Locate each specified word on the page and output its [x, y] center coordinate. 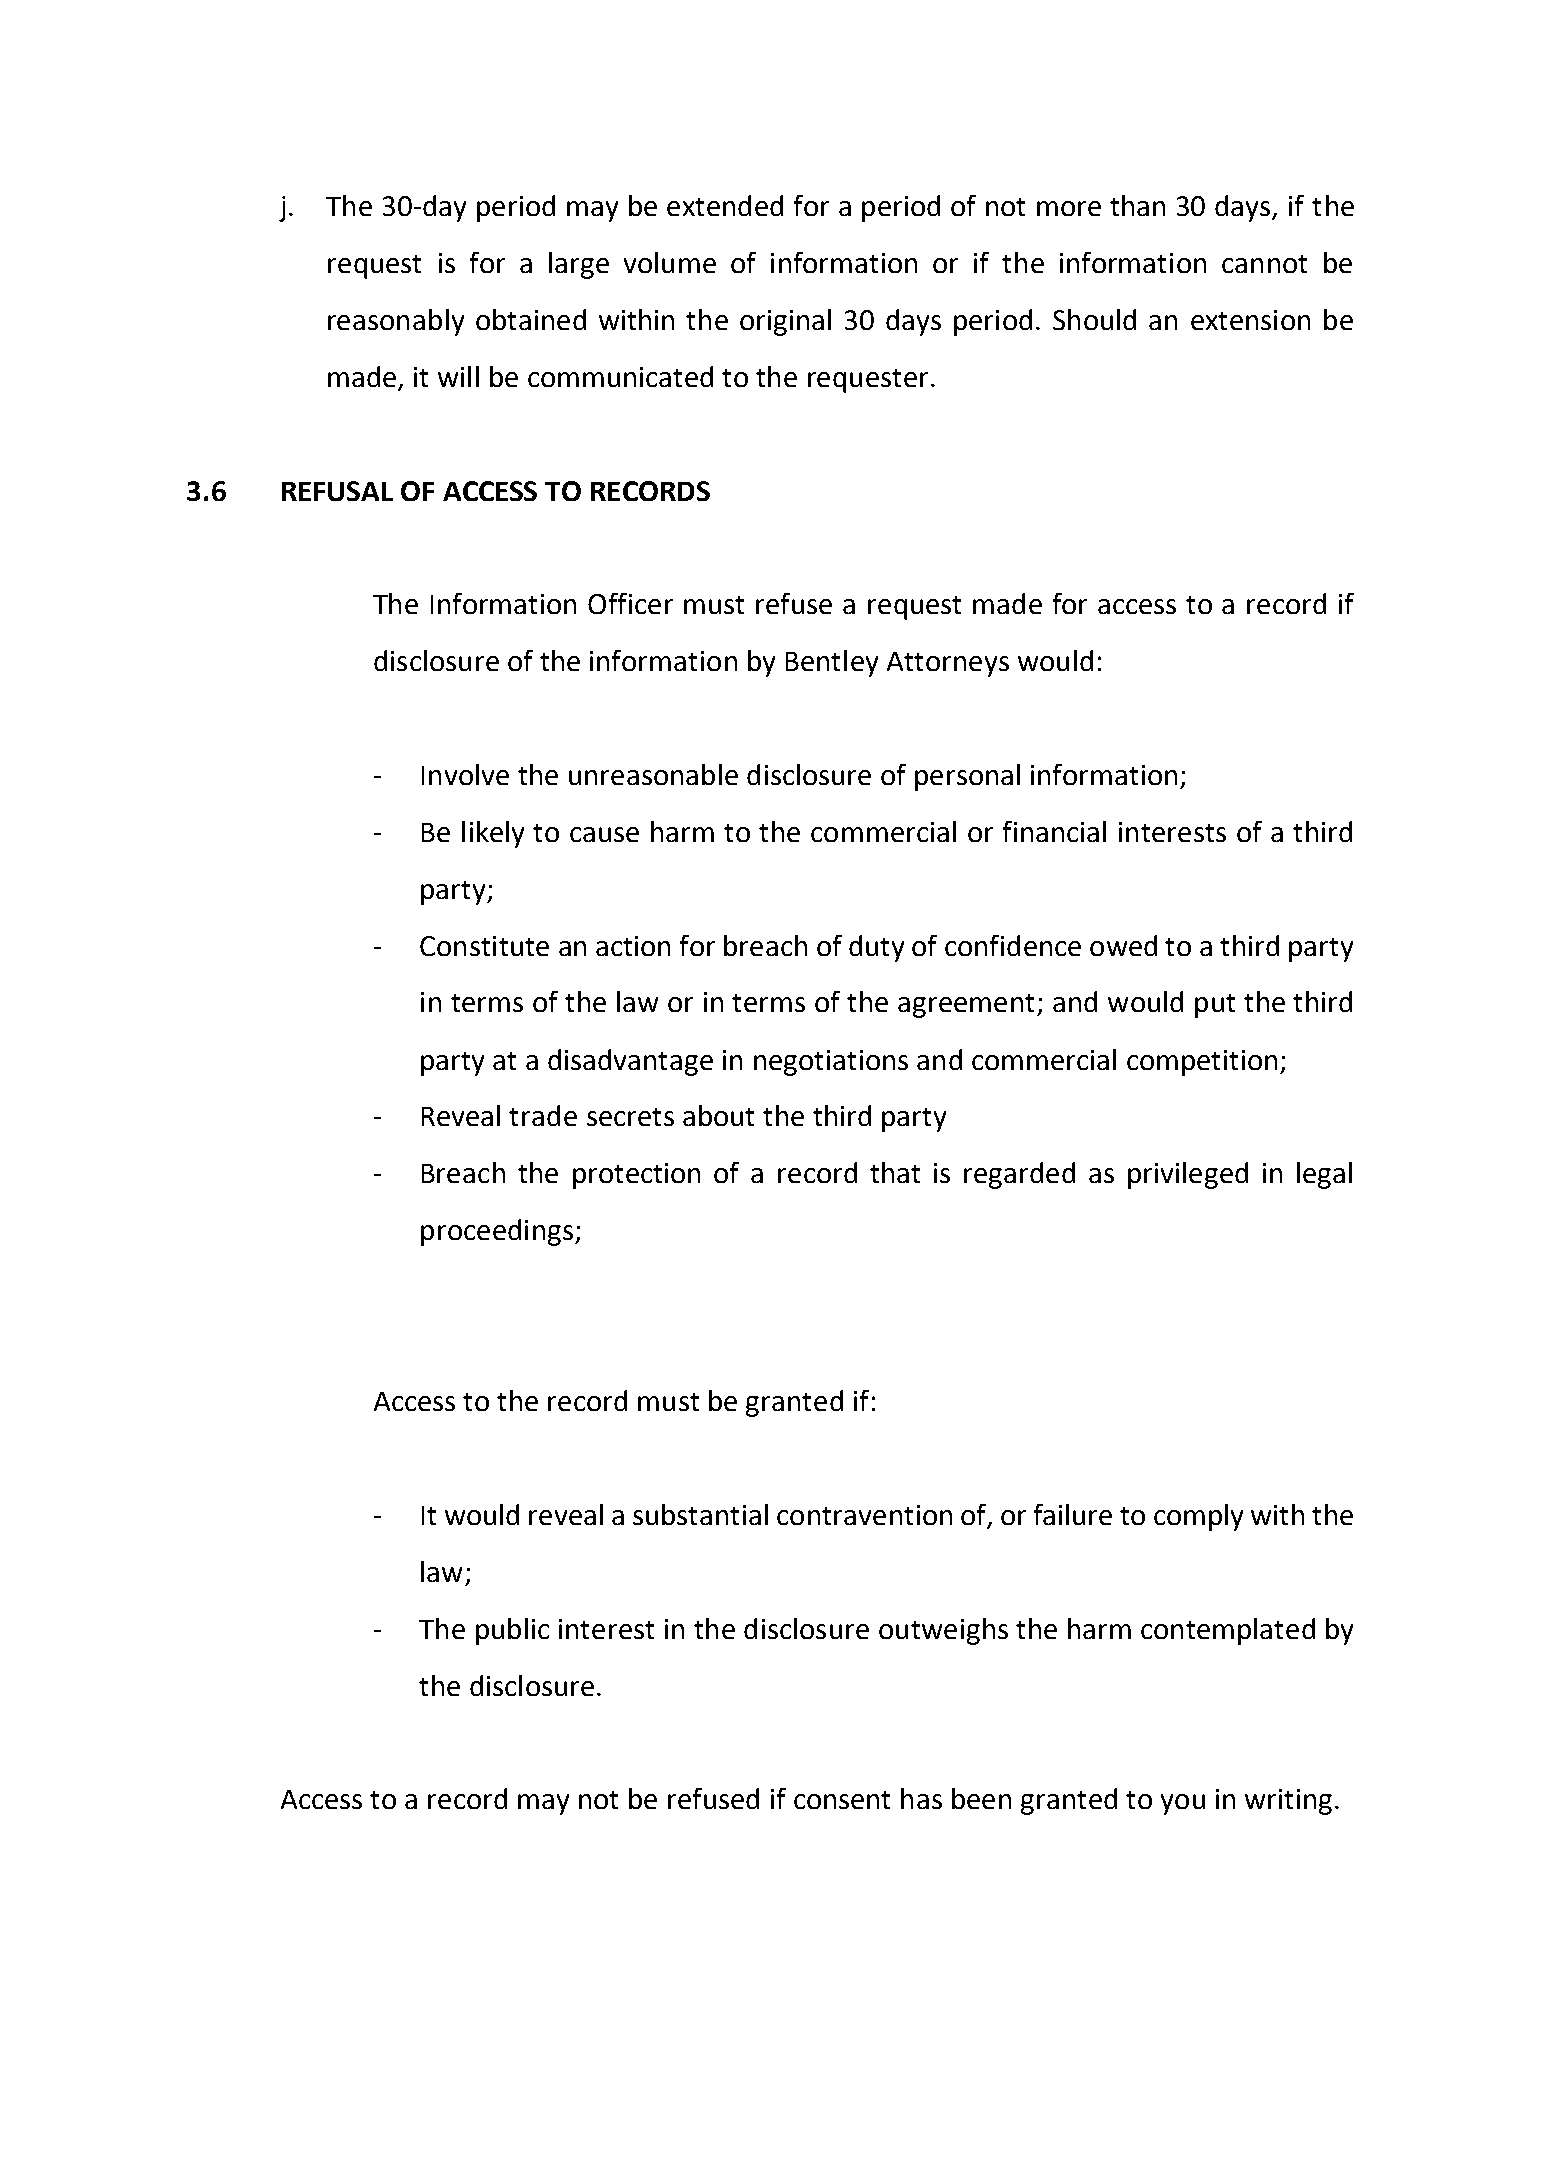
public [512, 1631]
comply [1198, 1517]
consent [842, 1800]
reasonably [396, 322]
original [785, 322]
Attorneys [948, 664]
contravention [864, 1515]
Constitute [484, 946]
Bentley [832, 663]
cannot [1264, 264]
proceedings [497, 1232]
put [1215, 1006]
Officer [630, 603]
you [1183, 1804]
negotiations [831, 1063]
